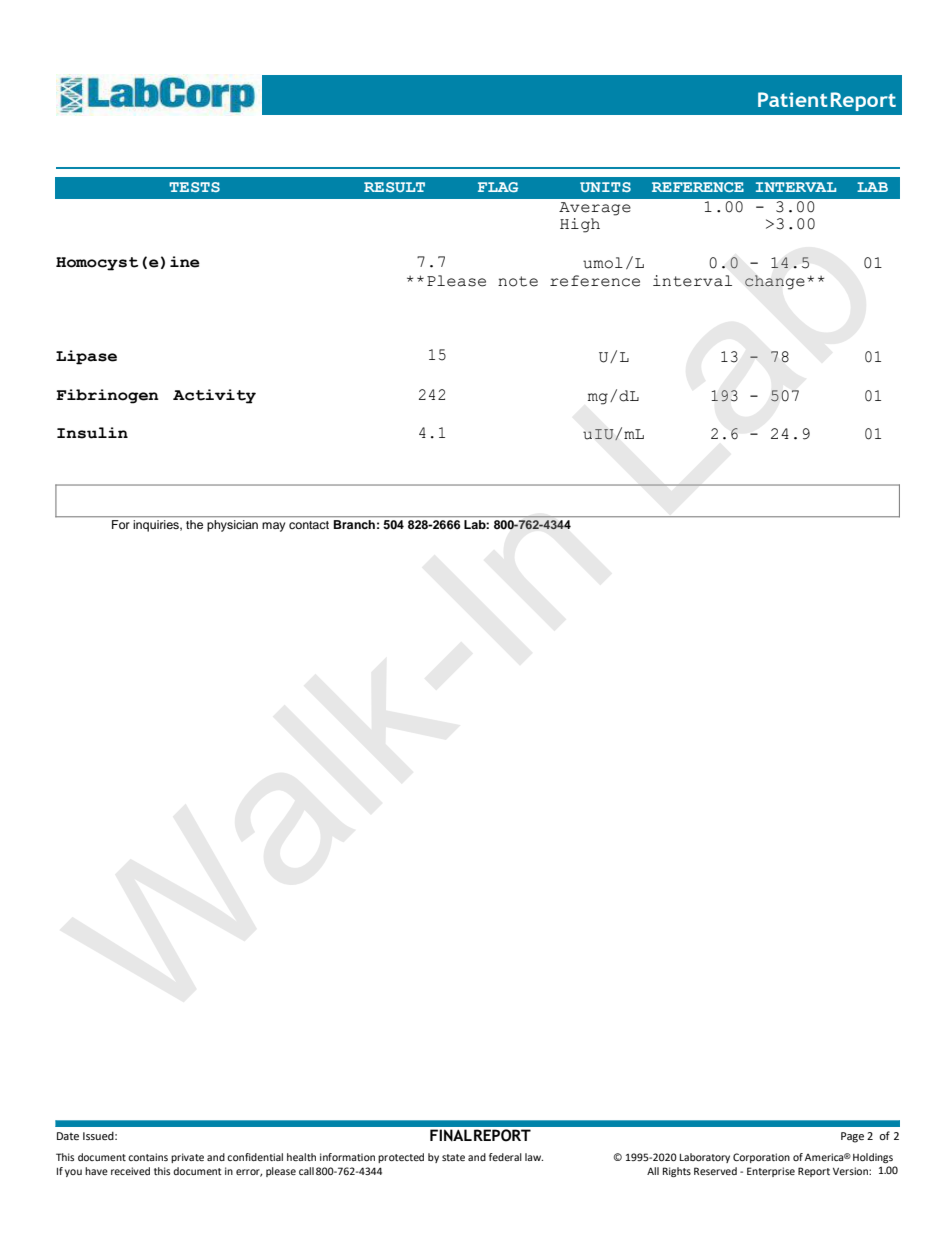 The image size is (952, 1233). Describe the element at coordinates (775, 282) in the page. I see `change` at that location.
